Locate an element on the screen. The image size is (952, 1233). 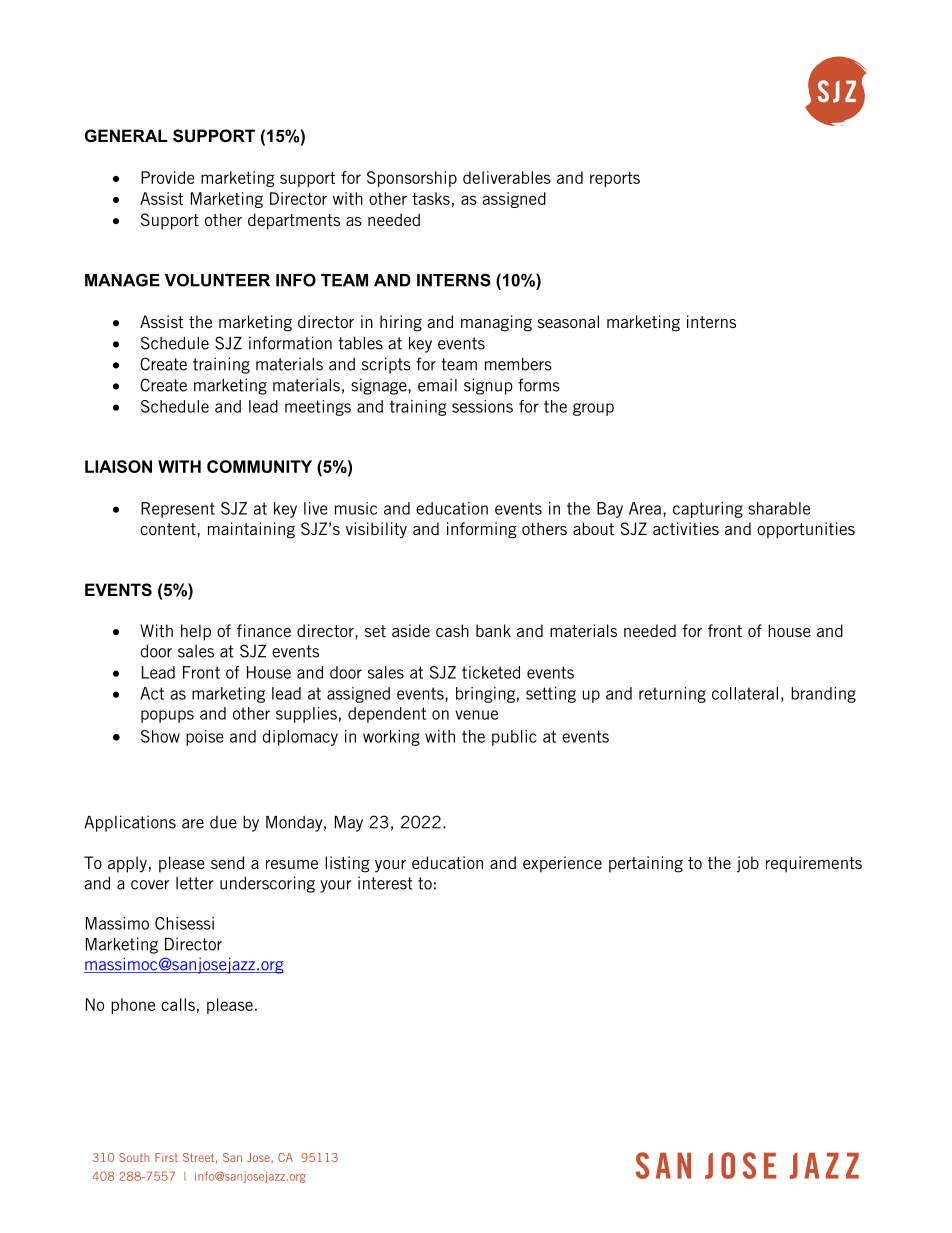
Sponsorship is located at coordinates (412, 179).
